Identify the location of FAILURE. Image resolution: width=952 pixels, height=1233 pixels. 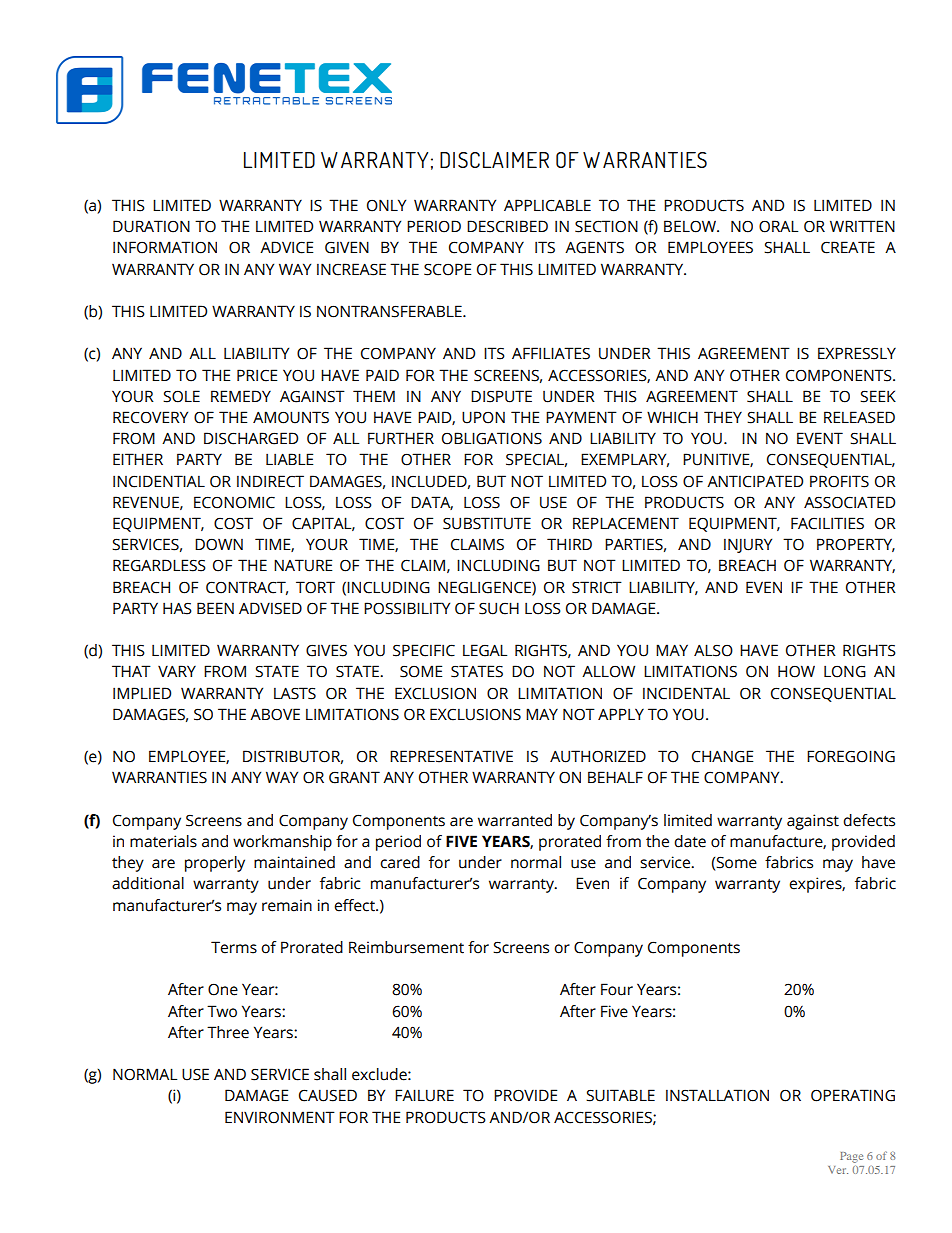
(424, 1095).
